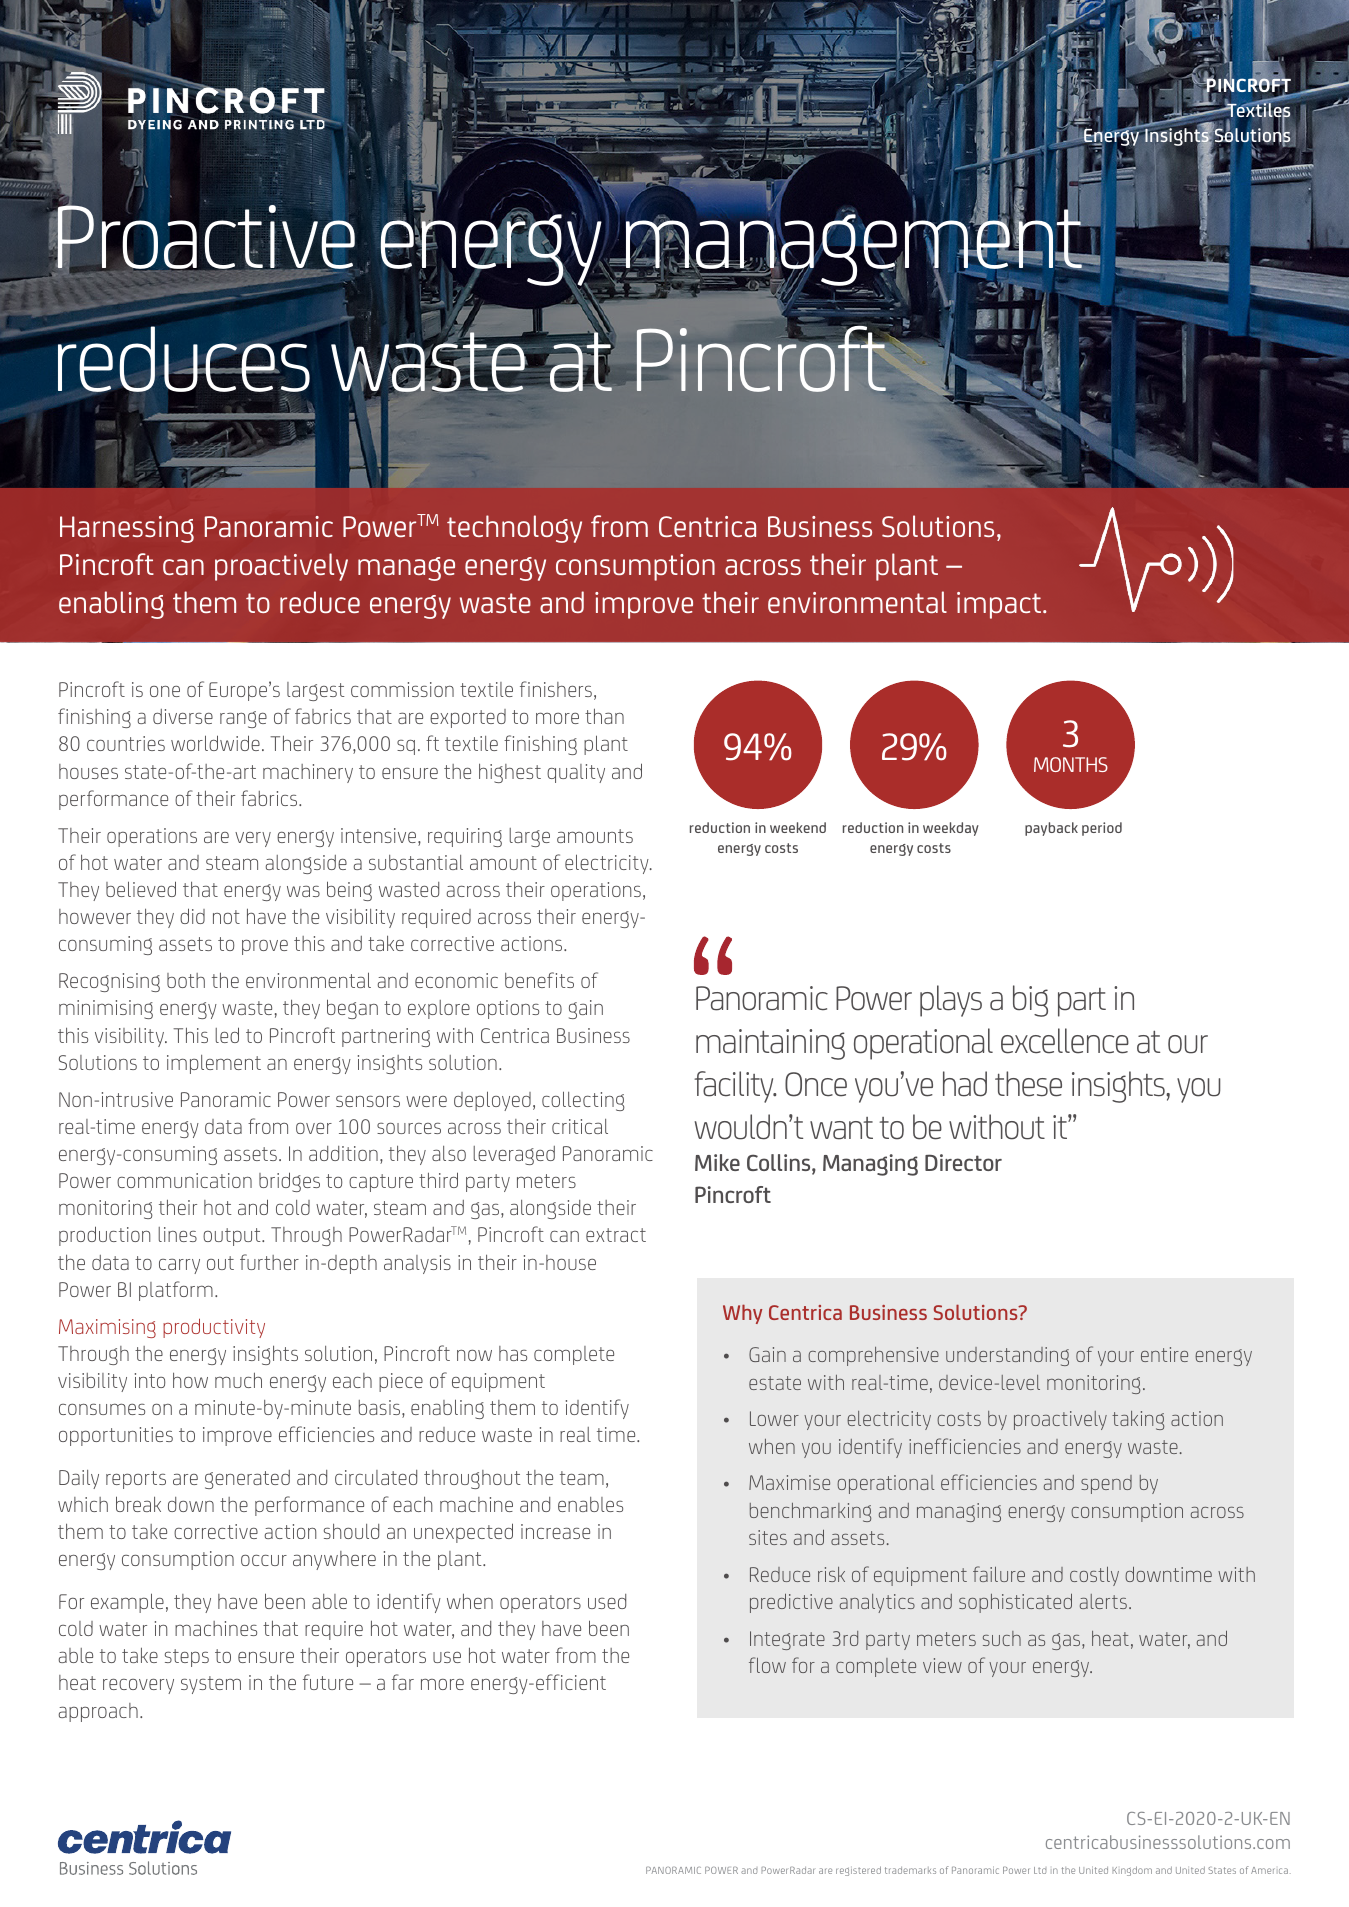 This screenshot has height=1907, width=1349. What do you see at coordinates (858, 1871) in the screenshot?
I see `registered` at bounding box center [858, 1871].
